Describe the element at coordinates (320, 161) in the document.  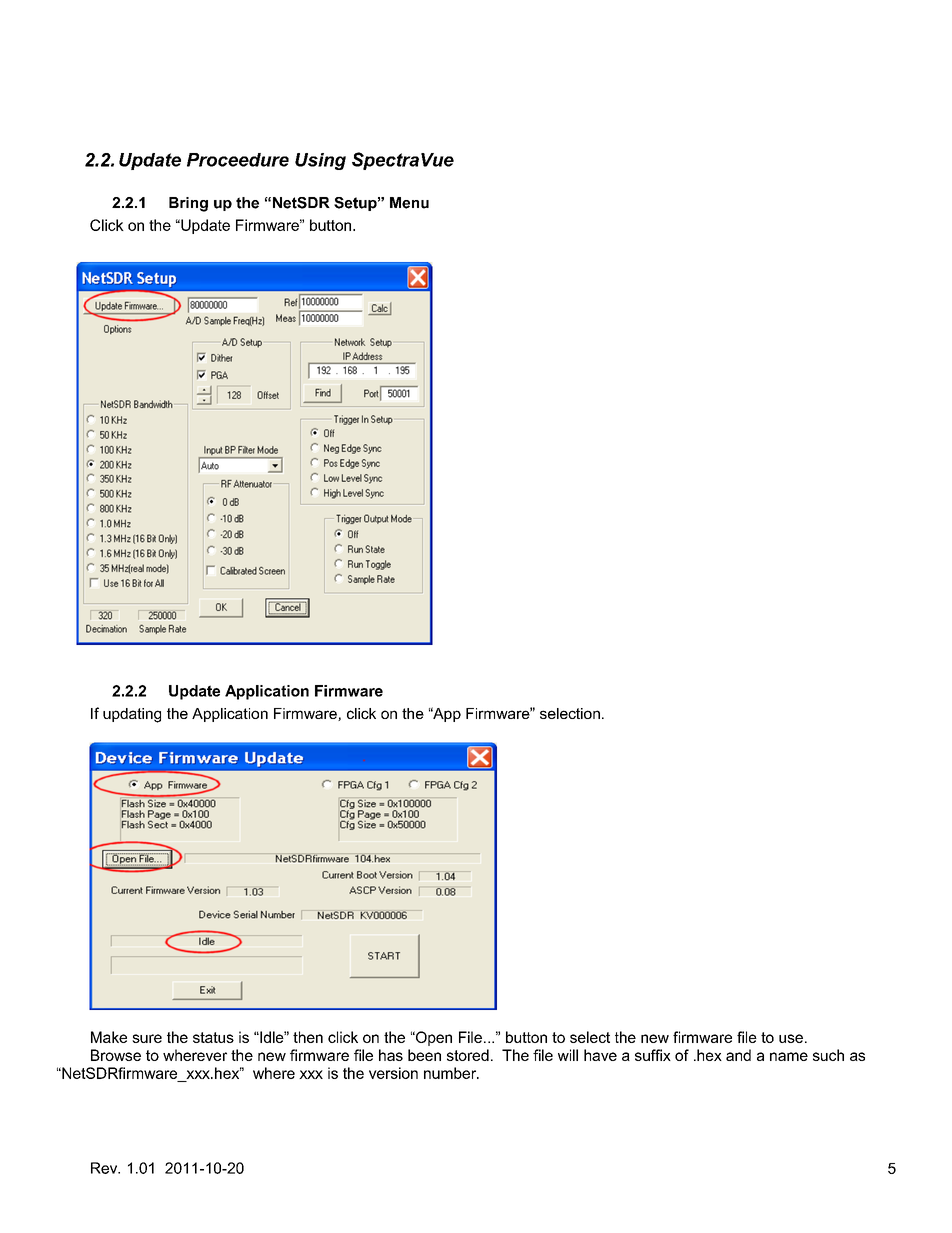
I see `Using` at that location.
